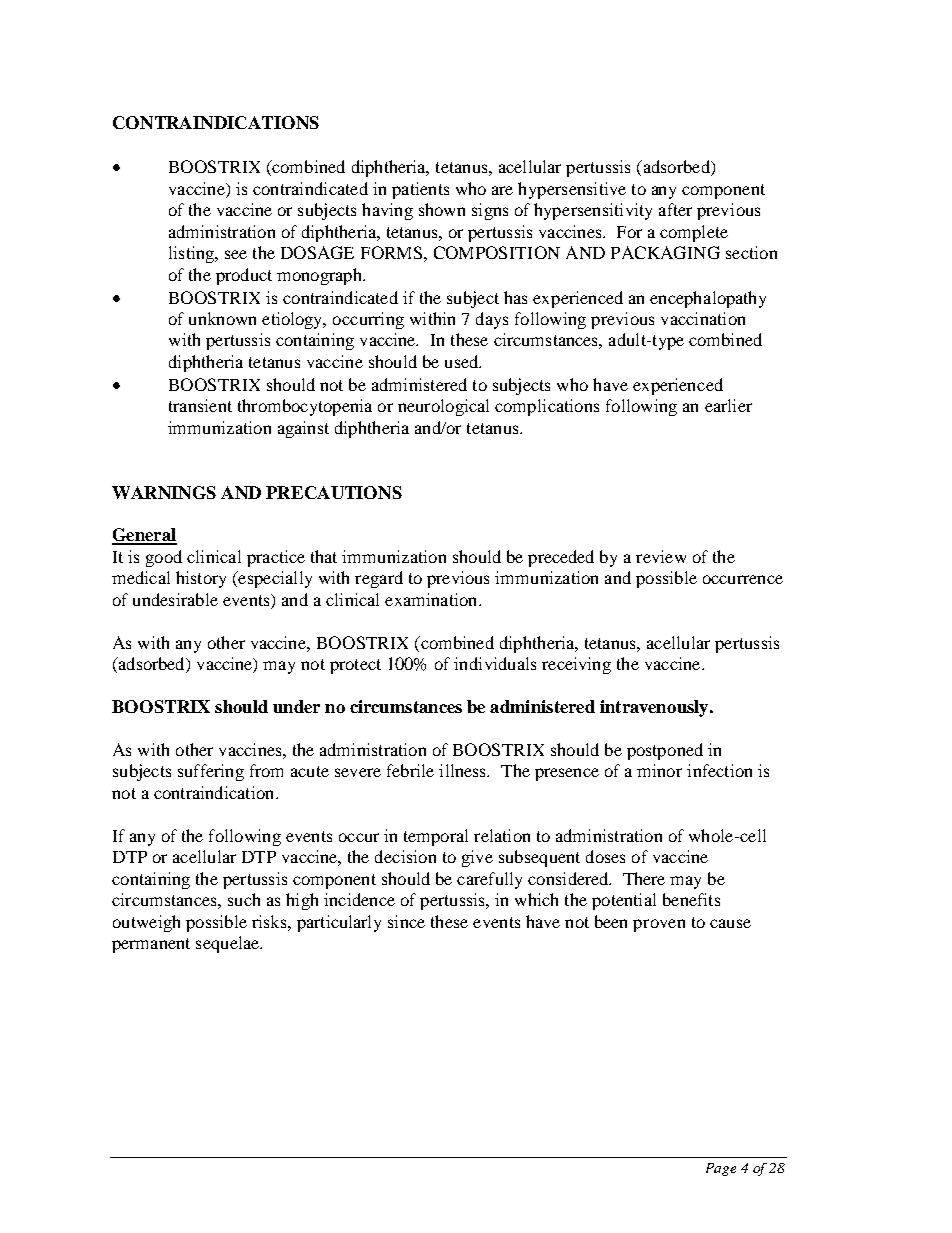  What do you see at coordinates (442, 209) in the screenshot?
I see `shown` at bounding box center [442, 209].
